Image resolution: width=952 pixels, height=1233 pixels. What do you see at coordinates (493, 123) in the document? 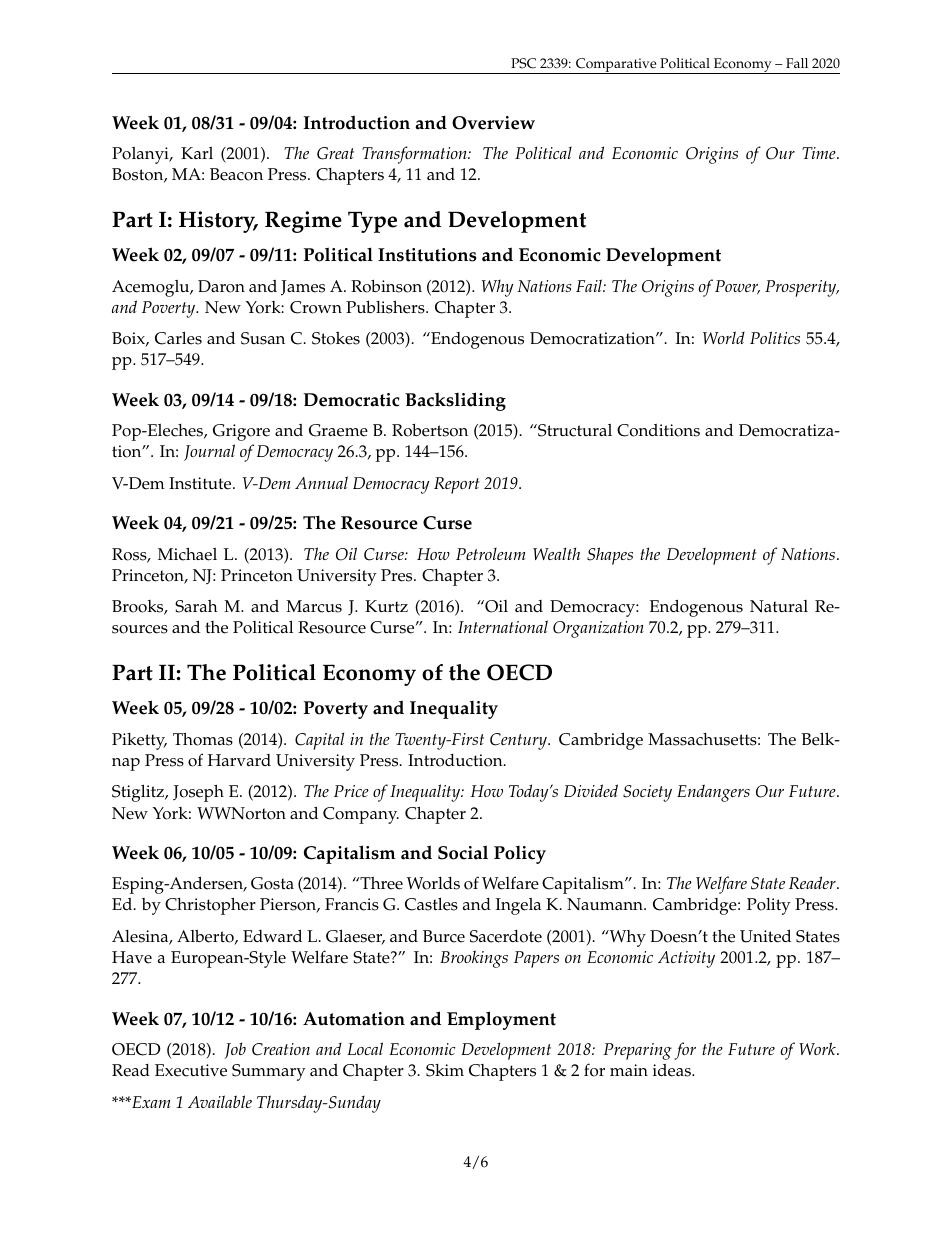
I see `Overview` at bounding box center [493, 123].
